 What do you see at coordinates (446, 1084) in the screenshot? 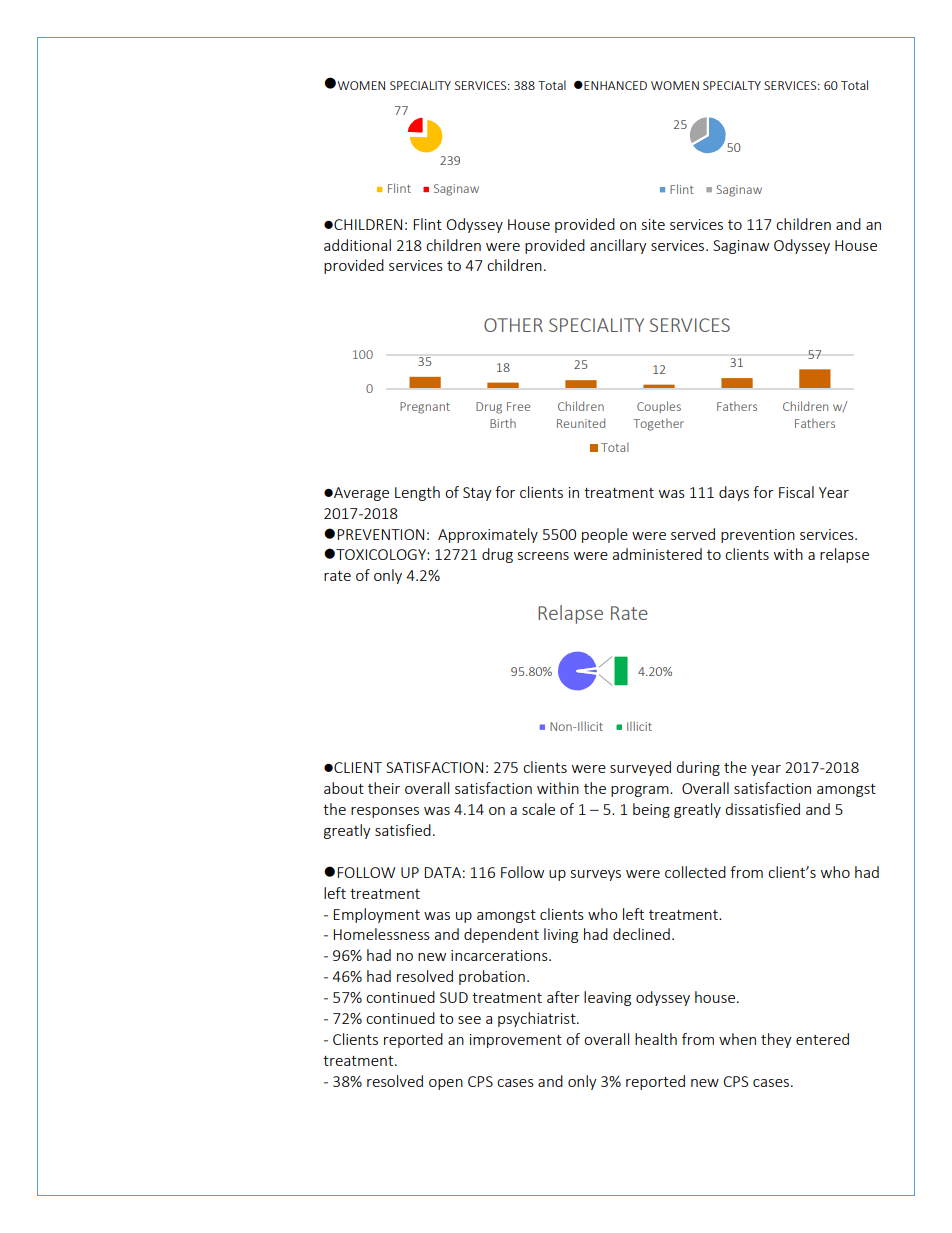
I see `open` at bounding box center [446, 1084].
